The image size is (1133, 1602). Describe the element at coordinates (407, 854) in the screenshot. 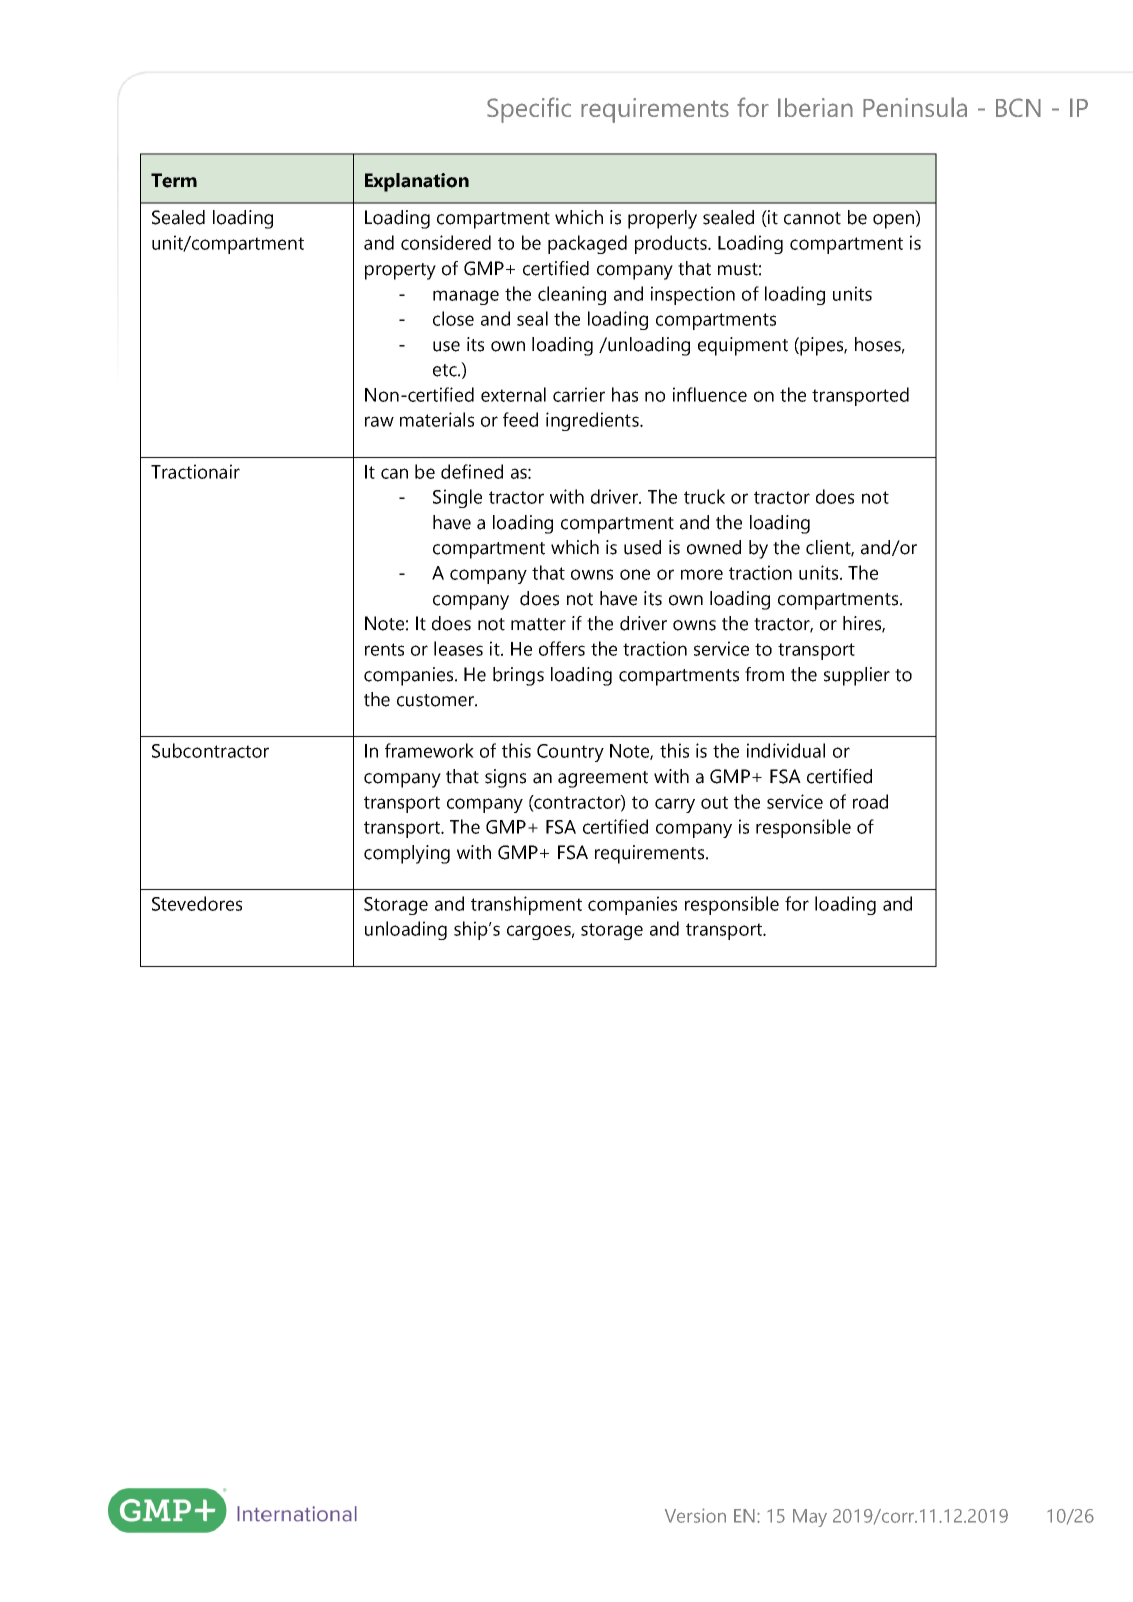

I see `complying` at that location.
